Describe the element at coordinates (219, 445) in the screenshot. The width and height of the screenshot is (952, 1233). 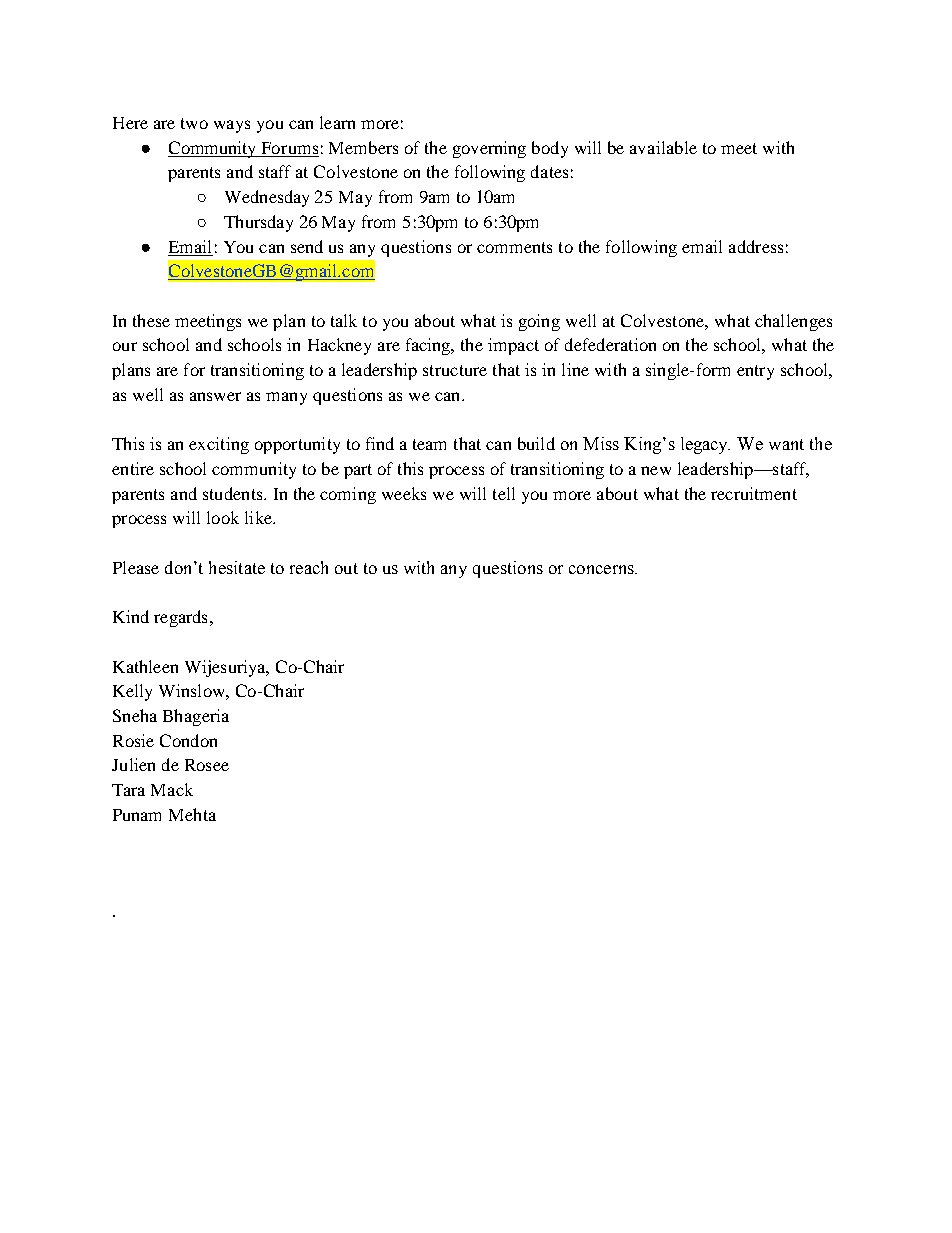
I see `exciting` at that location.
